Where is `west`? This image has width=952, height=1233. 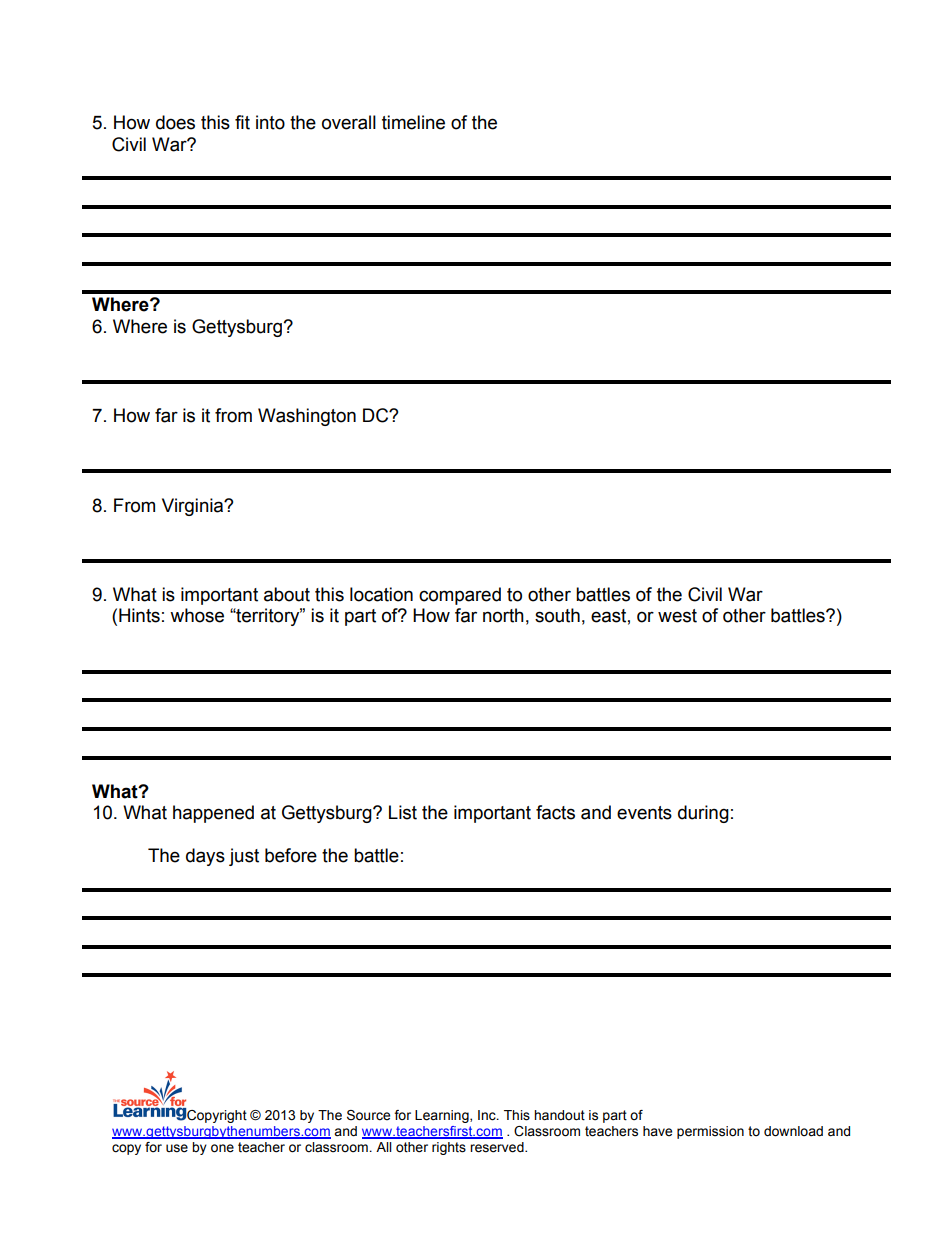
west is located at coordinates (677, 616).
